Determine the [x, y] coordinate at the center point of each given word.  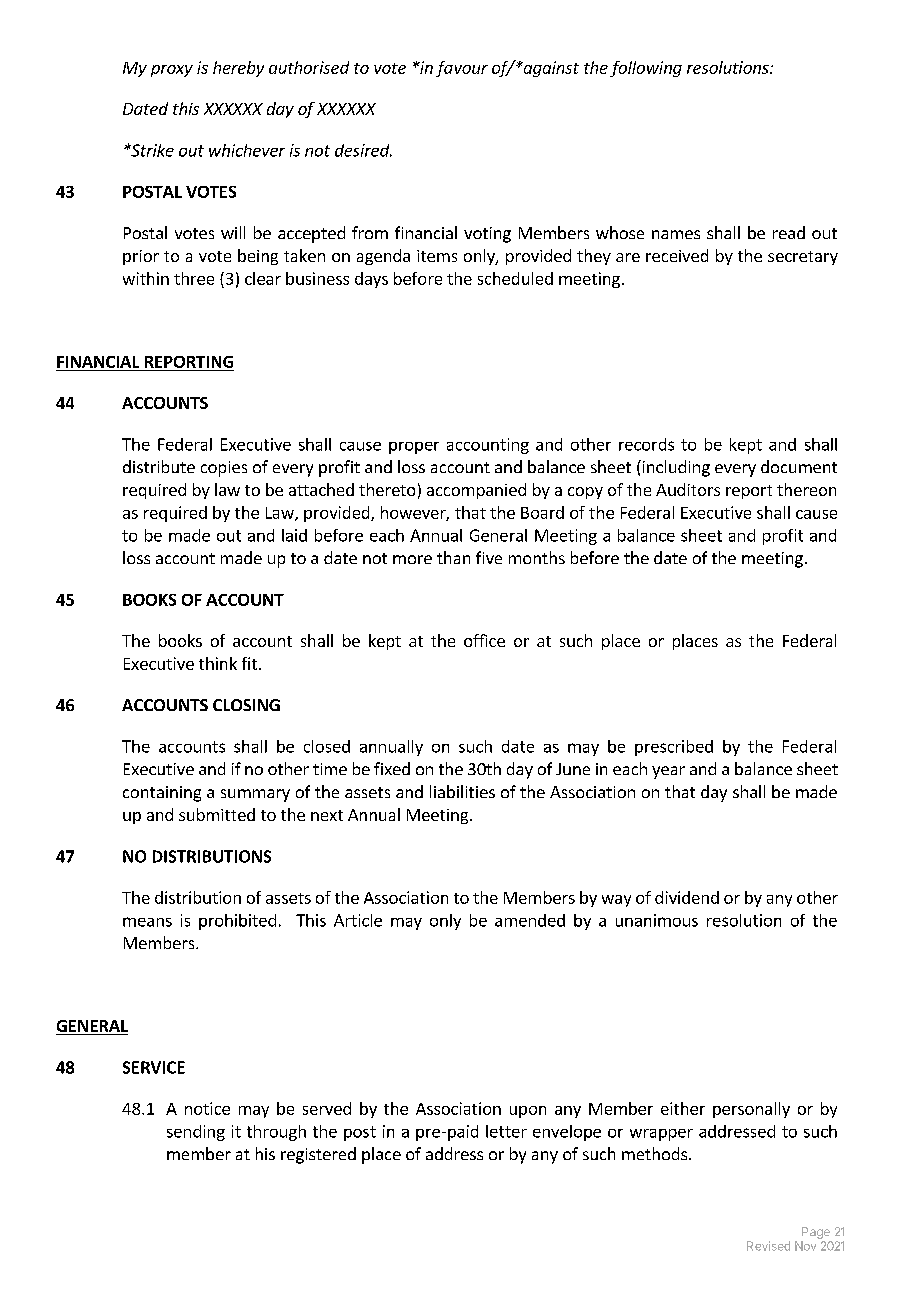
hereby [238, 69]
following [646, 69]
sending [196, 1133]
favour [462, 69]
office [484, 640]
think [218, 663]
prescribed [674, 748]
